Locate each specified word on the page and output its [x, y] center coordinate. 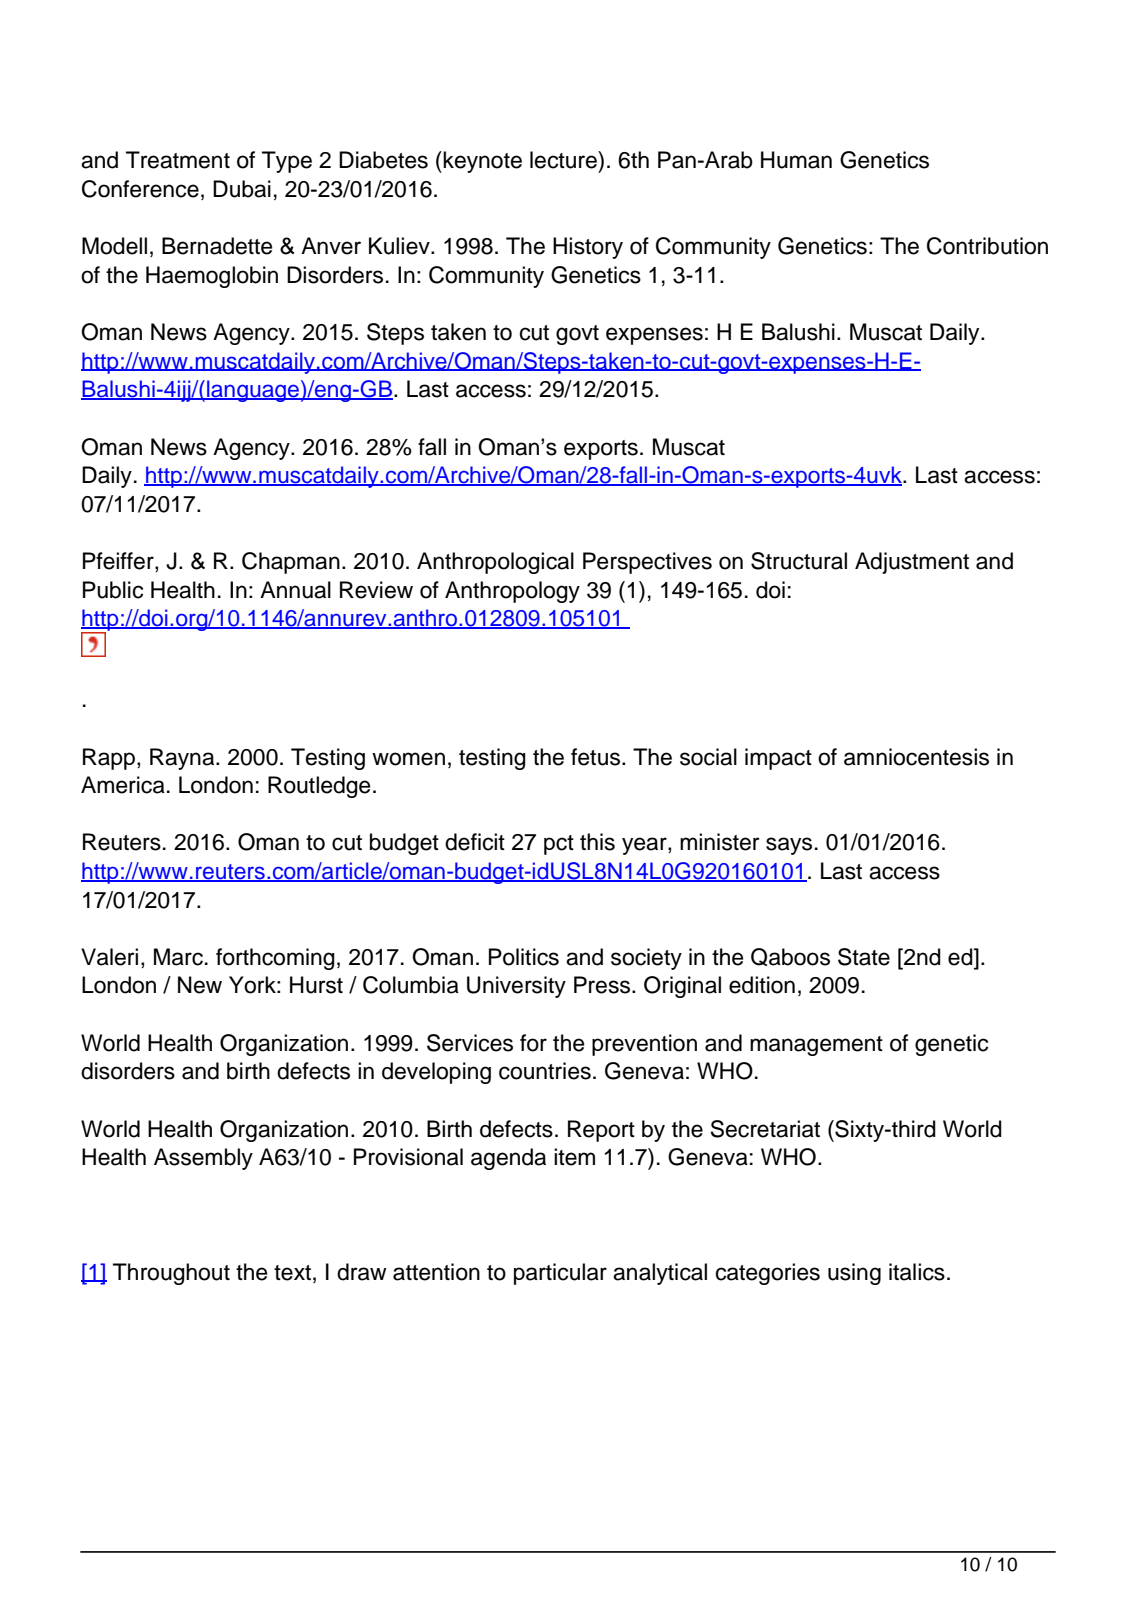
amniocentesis [916, 757]
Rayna [183, 759]
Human [796, 160]
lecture [564, 160]
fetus [597, 757]
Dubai [242, 189]
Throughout [171, 1274]
